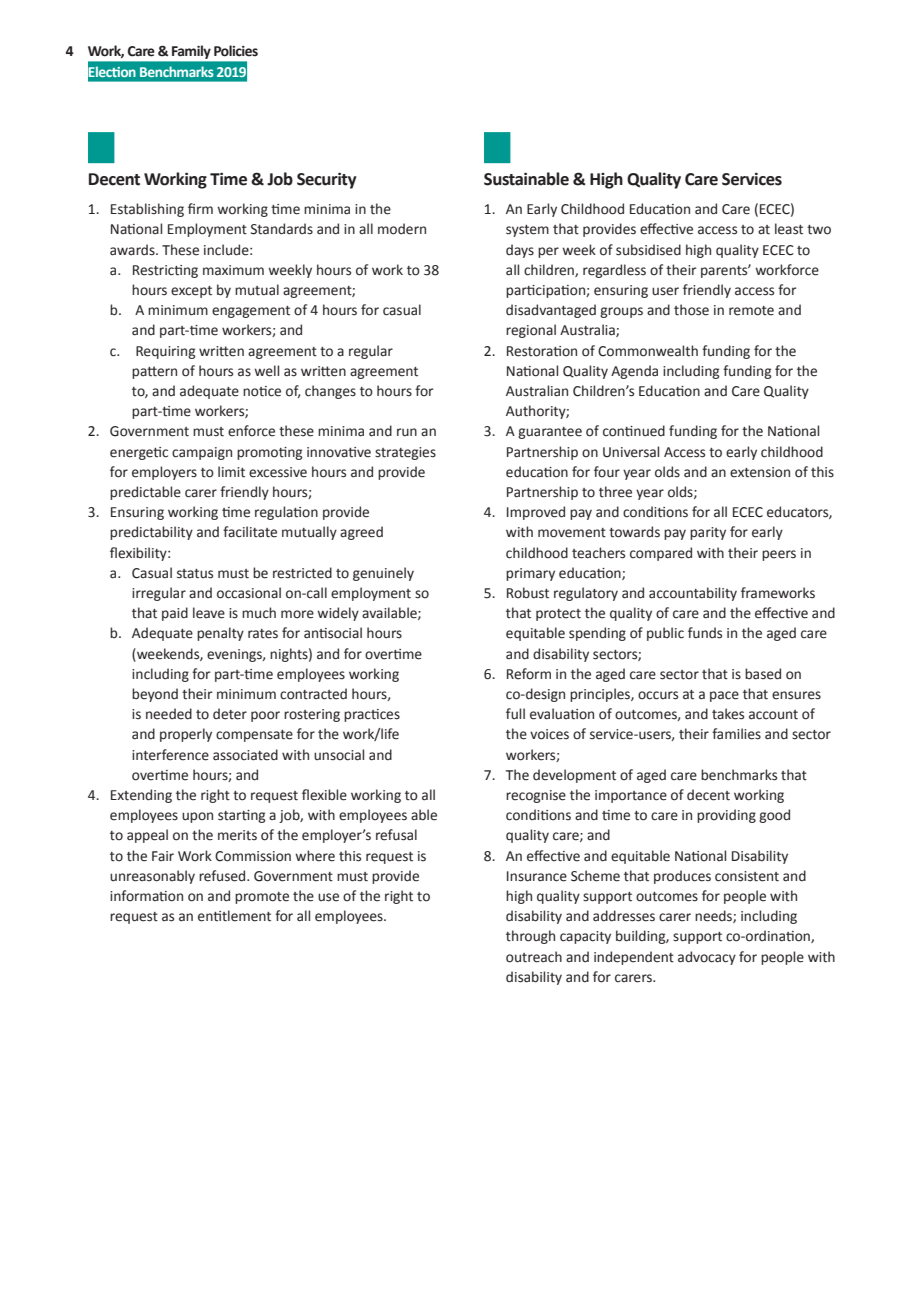 The image size is (924, 1308). What do you see at coordinates (230, 714) in the document?
I see `deter` at bounding box center [230, 714].
